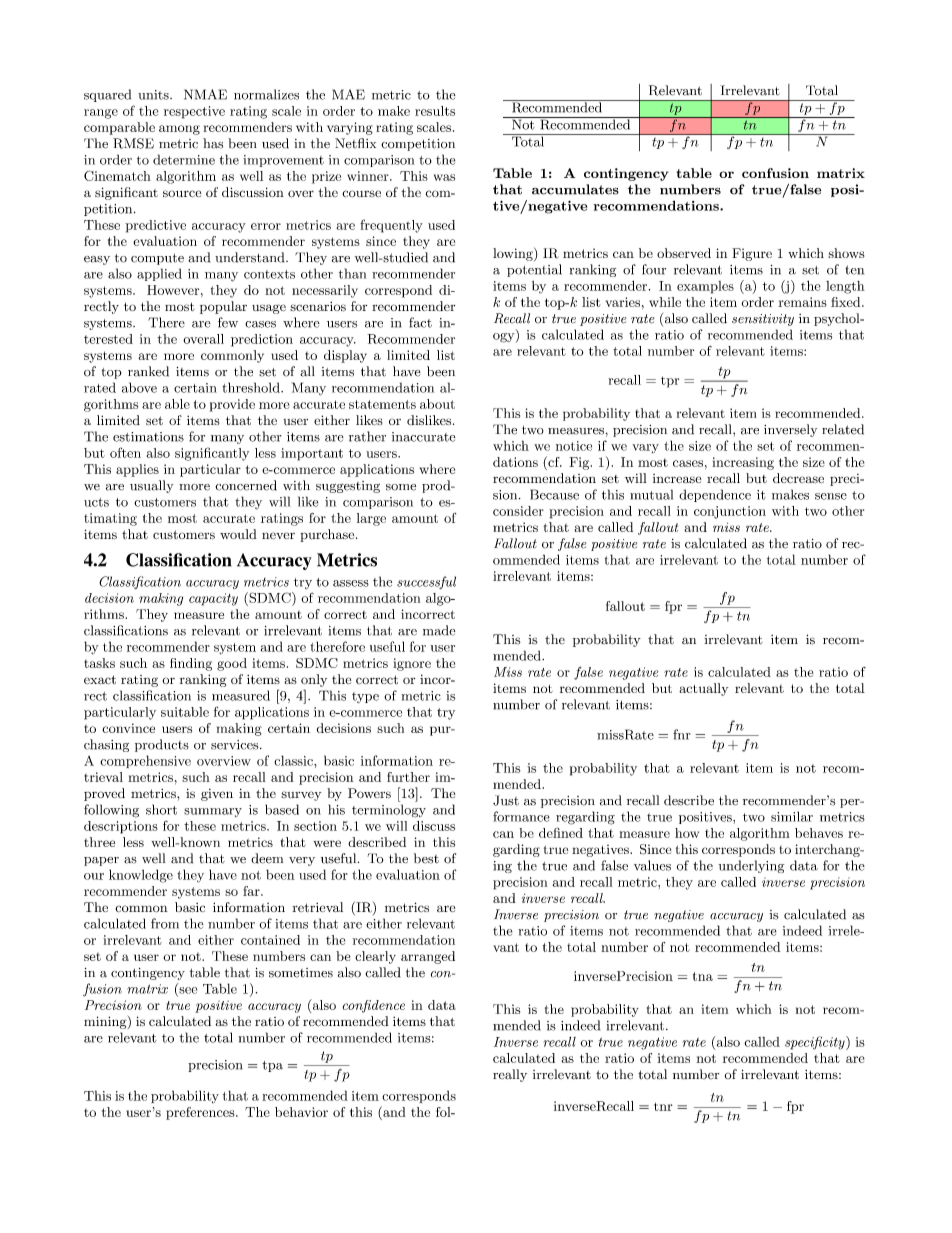 The image size is (952, 1233). Describe the element at coordinates (201, 1113) in the document. I see `preferences` at that location.
